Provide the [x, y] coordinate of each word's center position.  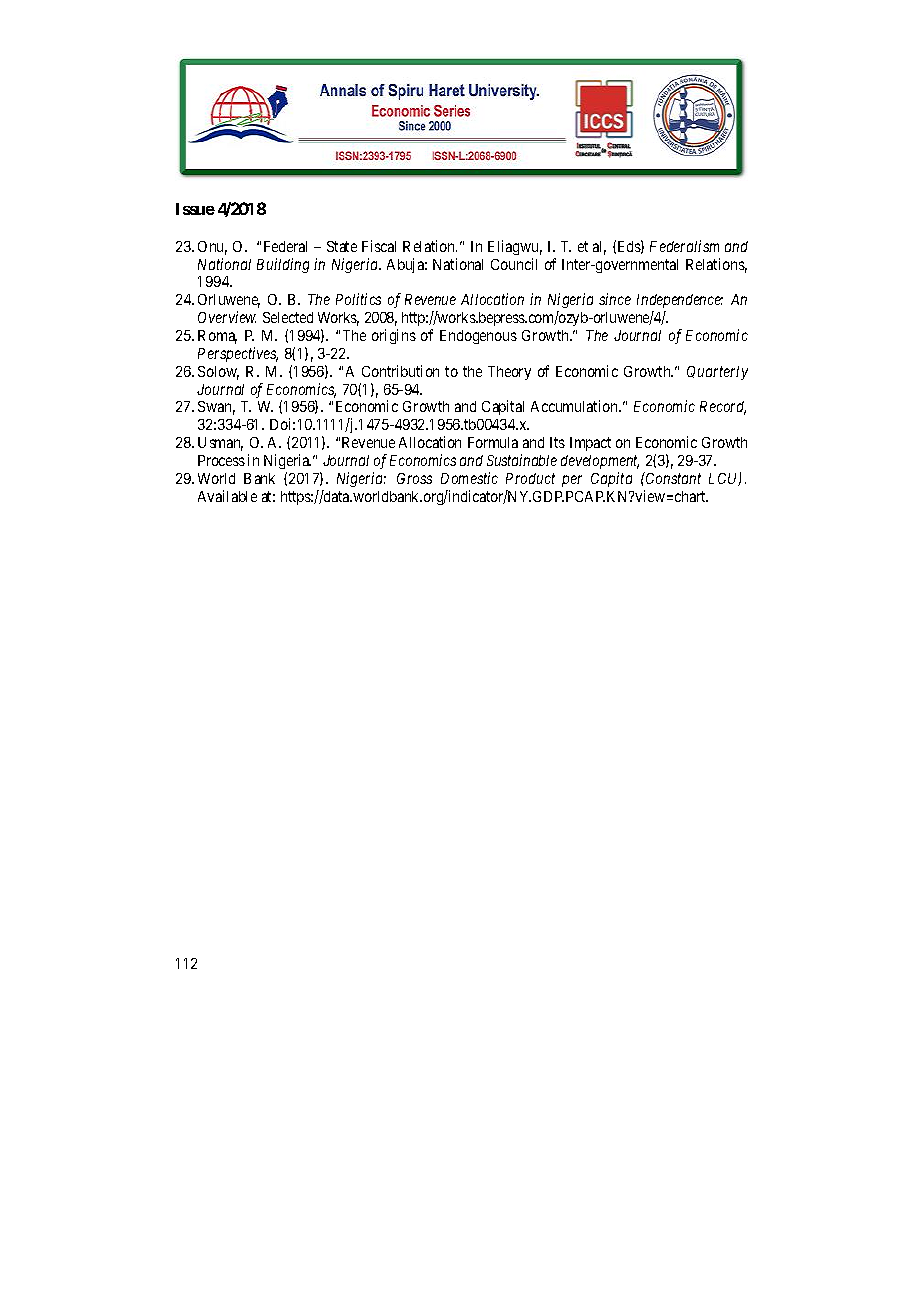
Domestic [469, 478]
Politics [358, 299]
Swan [216, 408]
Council [514, 264]
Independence [680, 301]
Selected [288, 317]
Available [227, 496]
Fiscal [379, 246]
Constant [672, 478]
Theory [509, 373]
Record [723, 408]
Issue [195, 209]
